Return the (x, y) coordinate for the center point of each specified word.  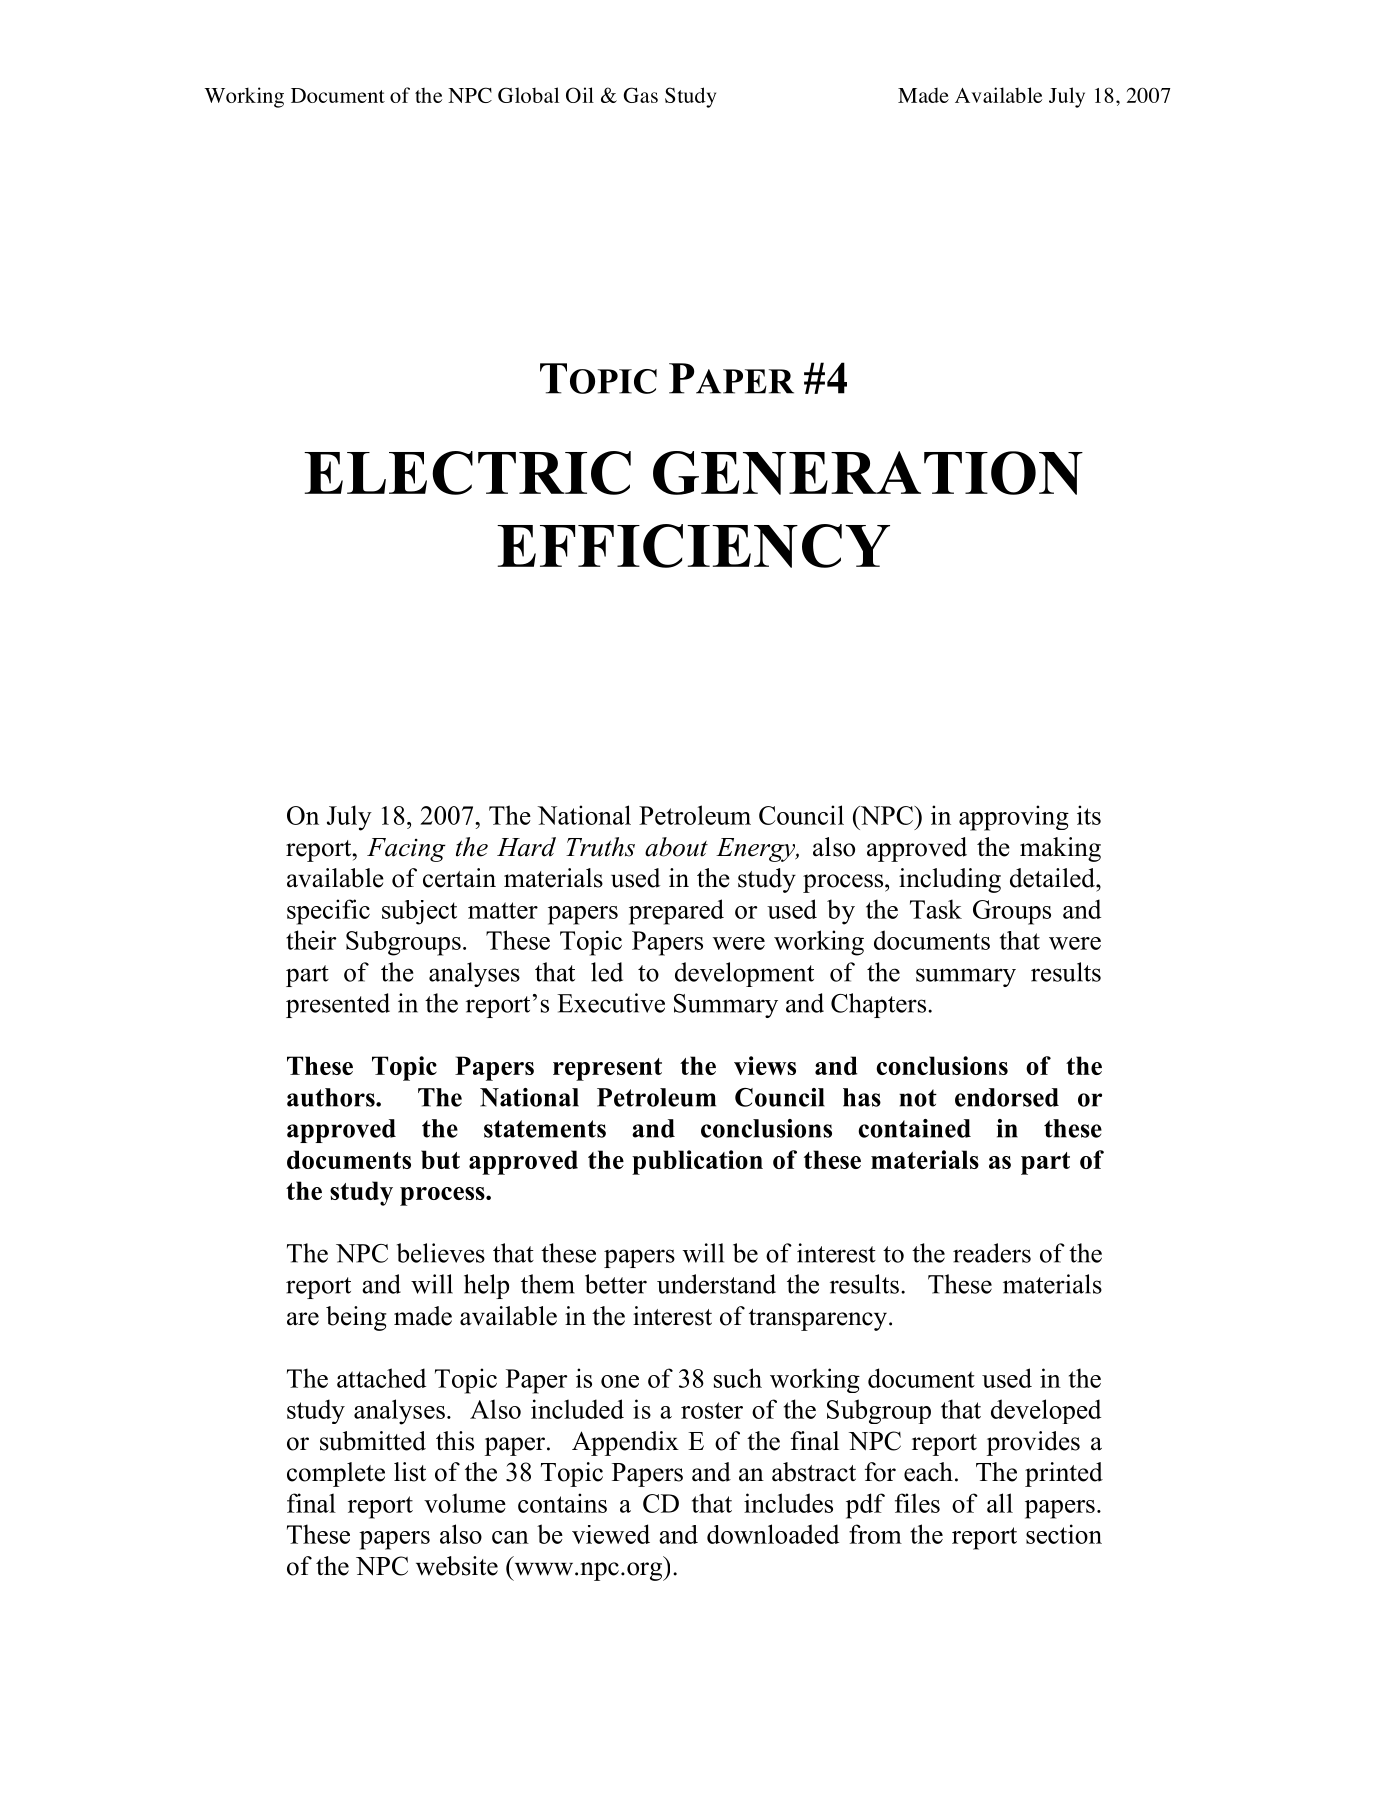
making (1060, 849)
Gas (640, 95)
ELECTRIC (467, 473)
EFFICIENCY (693, 546)
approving (1014, 818)
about (676, 847)
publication (697, 1162)
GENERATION (868, 473)
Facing (406, 850)
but (440, 1159)
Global (528, 95)
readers (992, 1253)
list (410, 1472)
